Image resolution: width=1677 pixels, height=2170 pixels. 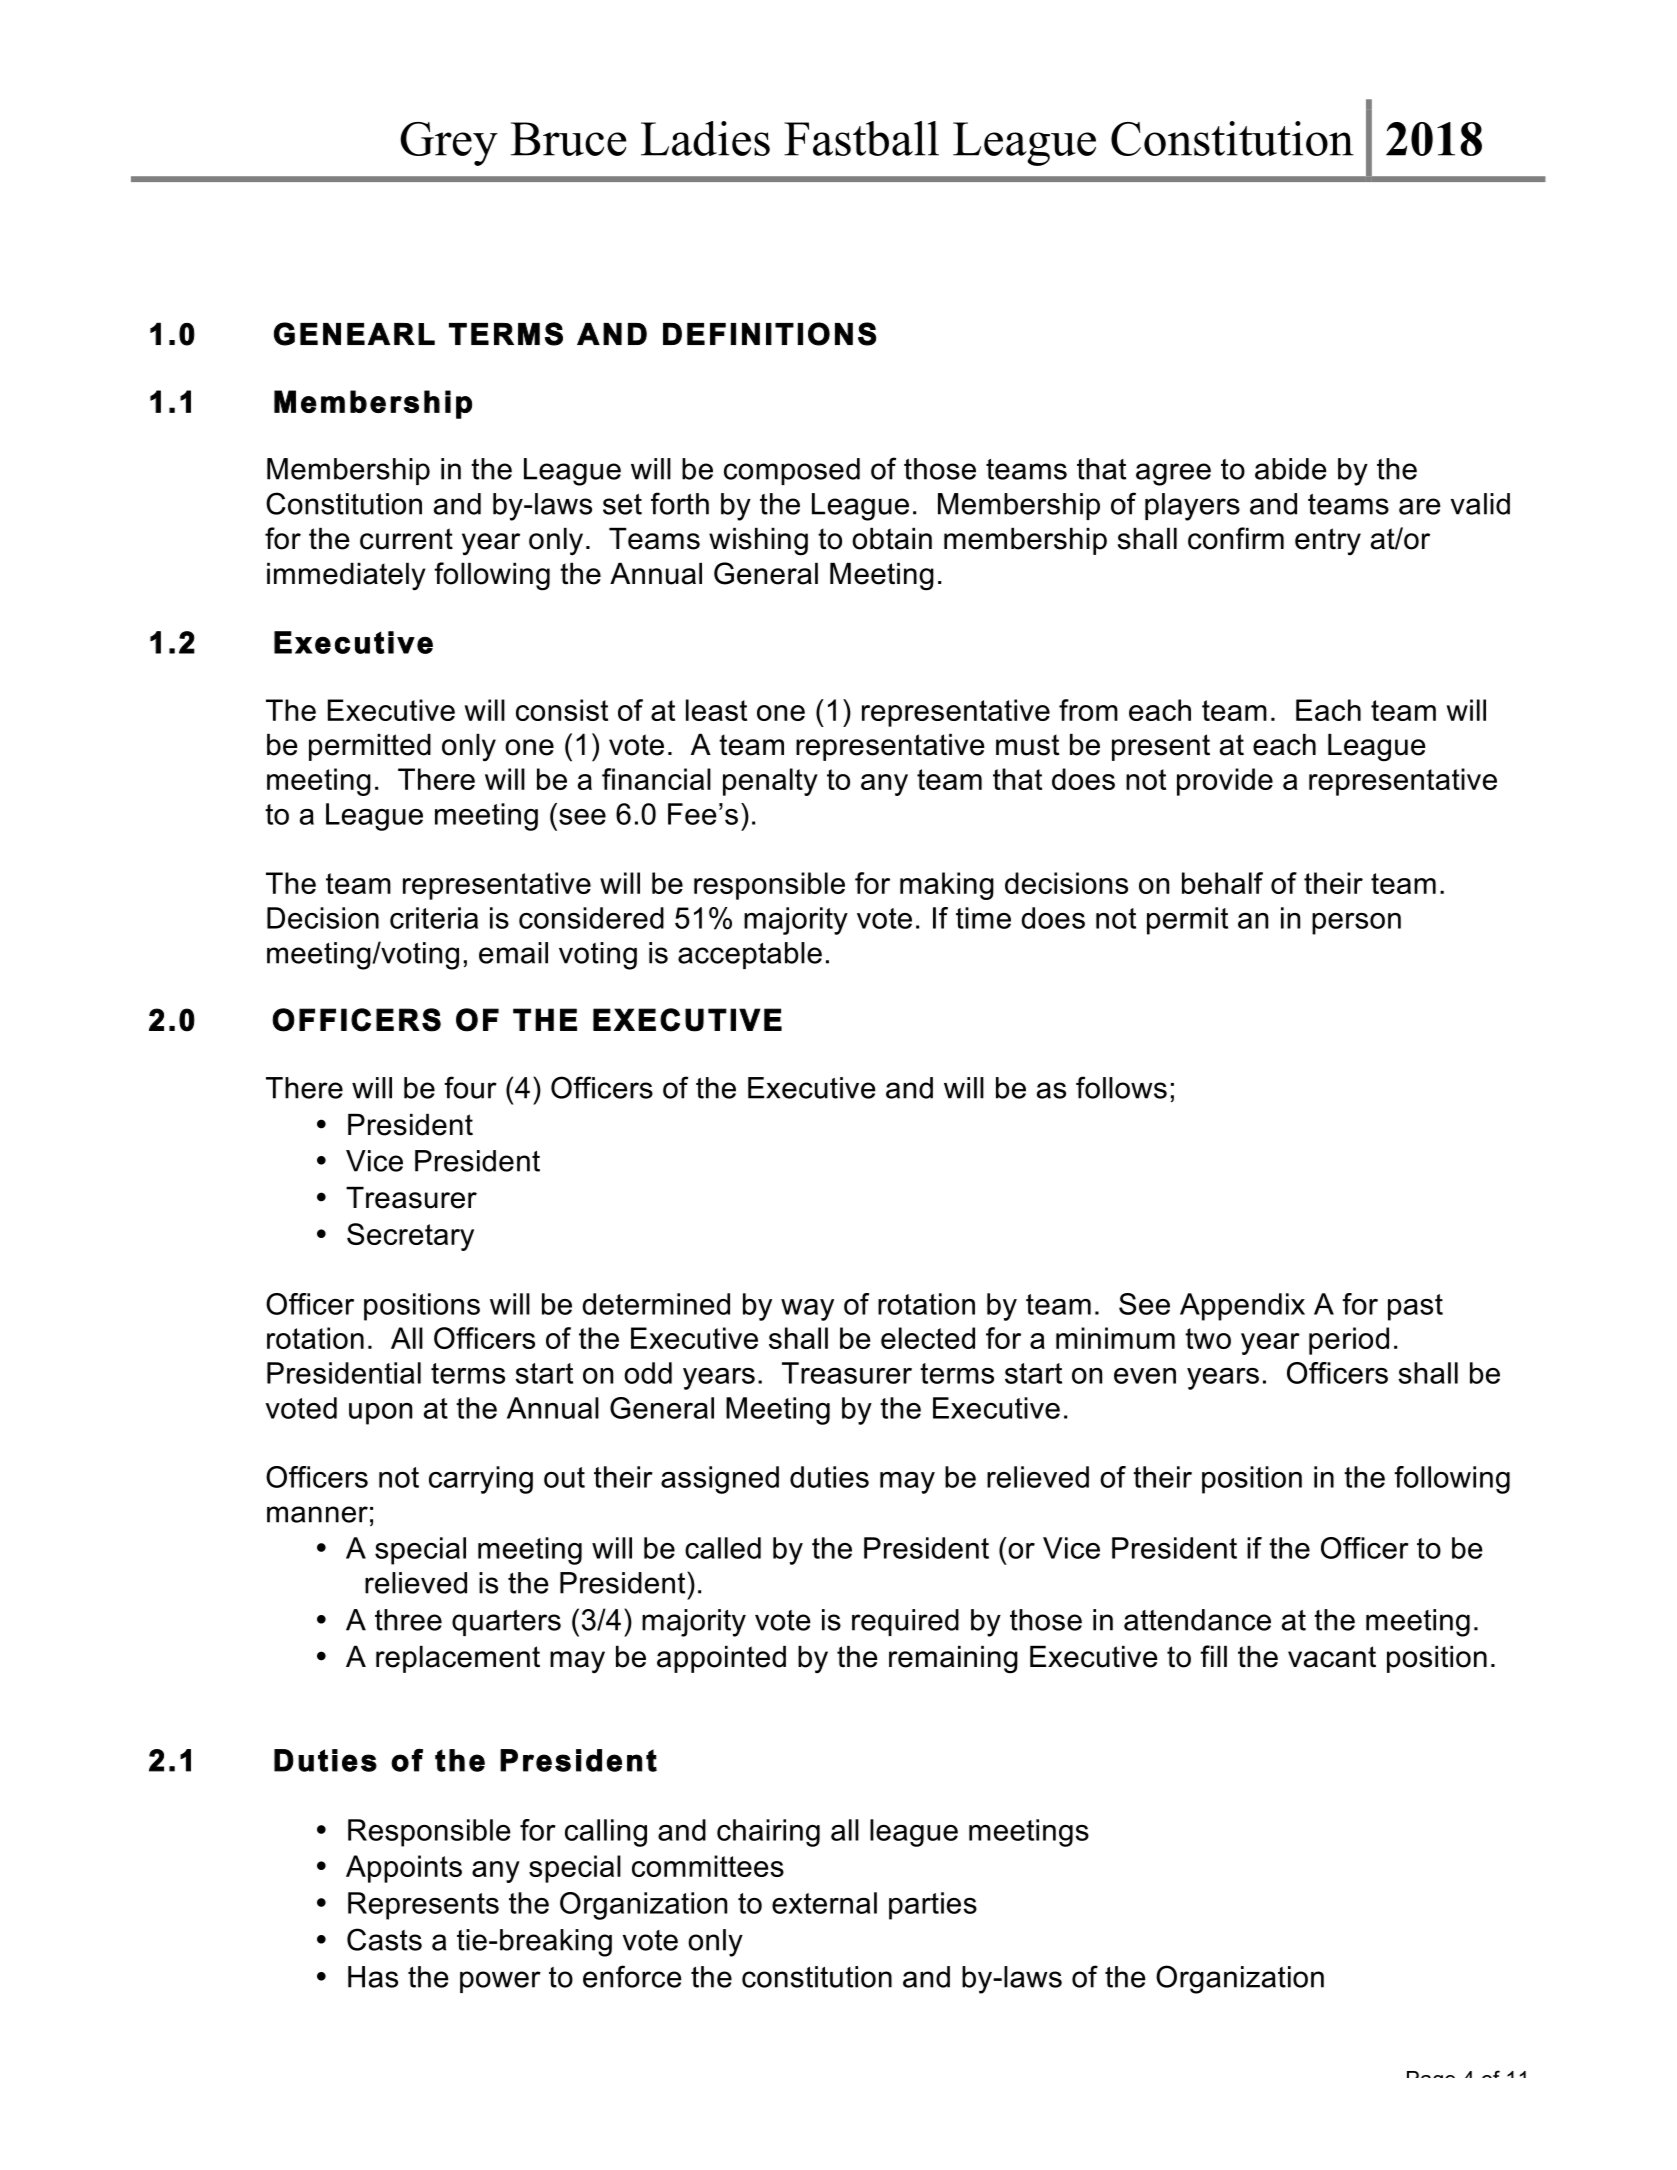 What do you see at coordinates (1291, 469) in the screenshot?
I see `abide` at bounding box center [1291, 469].
